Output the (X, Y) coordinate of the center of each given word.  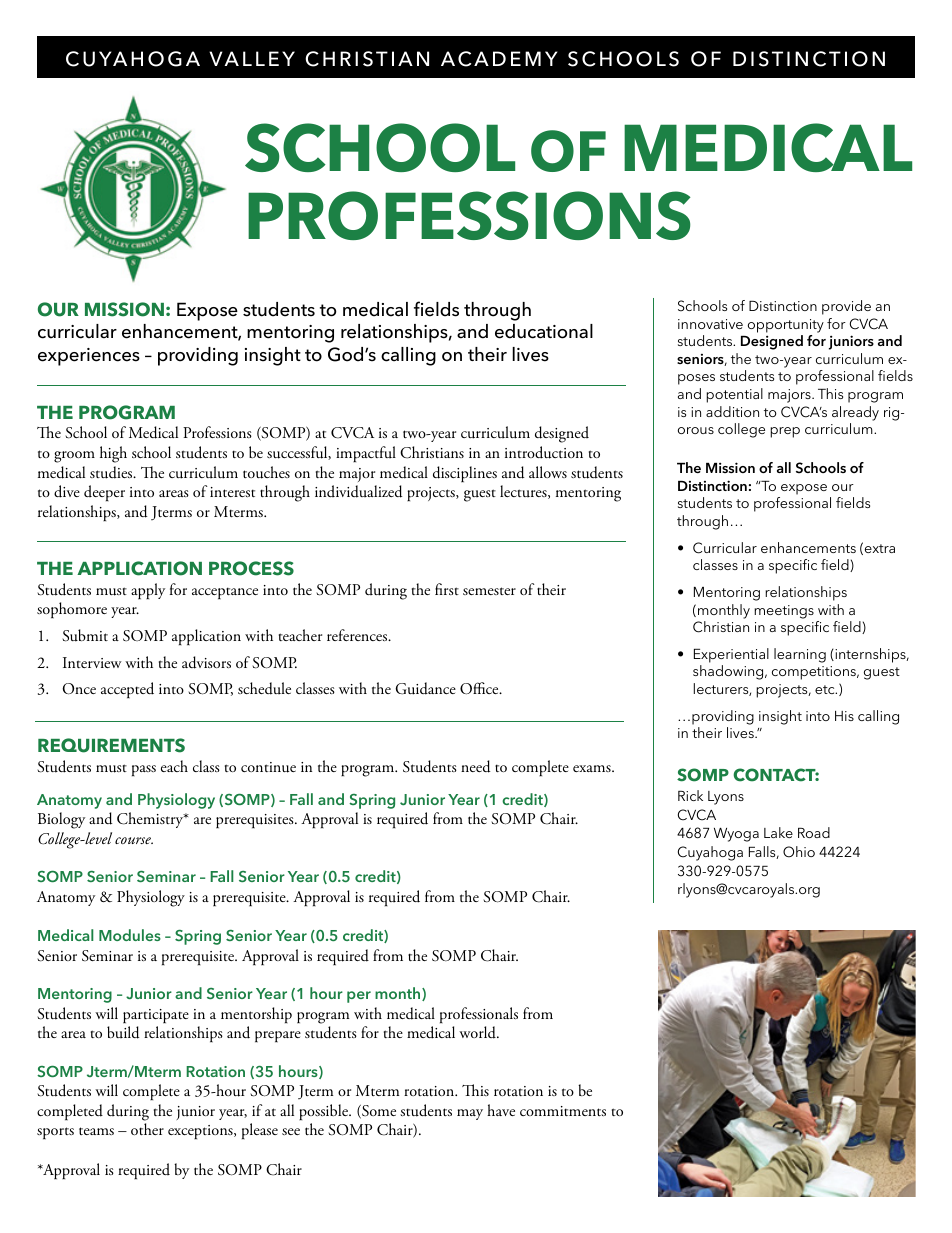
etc (826, 689)
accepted (127, 690)
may (470, 1114)
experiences (89, 357)
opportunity (786, 326)
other (147, 1129)
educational (544, 331)
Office (480, 688)
